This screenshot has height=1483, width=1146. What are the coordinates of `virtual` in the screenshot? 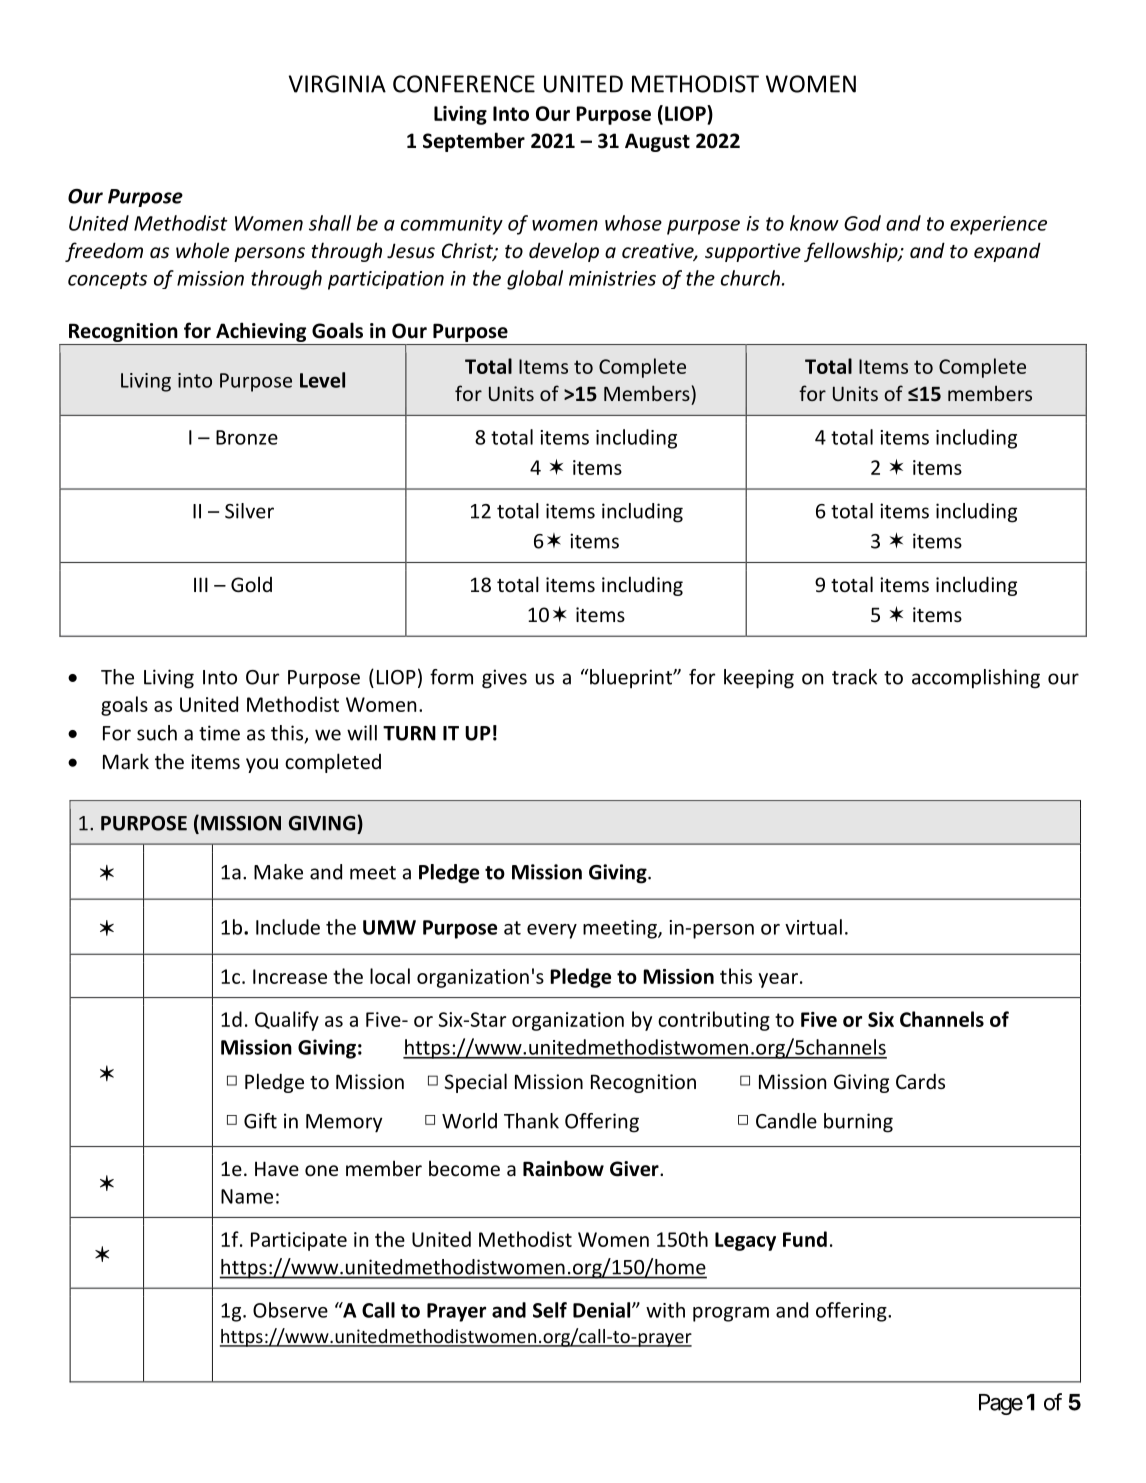 It's located at (813, 927).
